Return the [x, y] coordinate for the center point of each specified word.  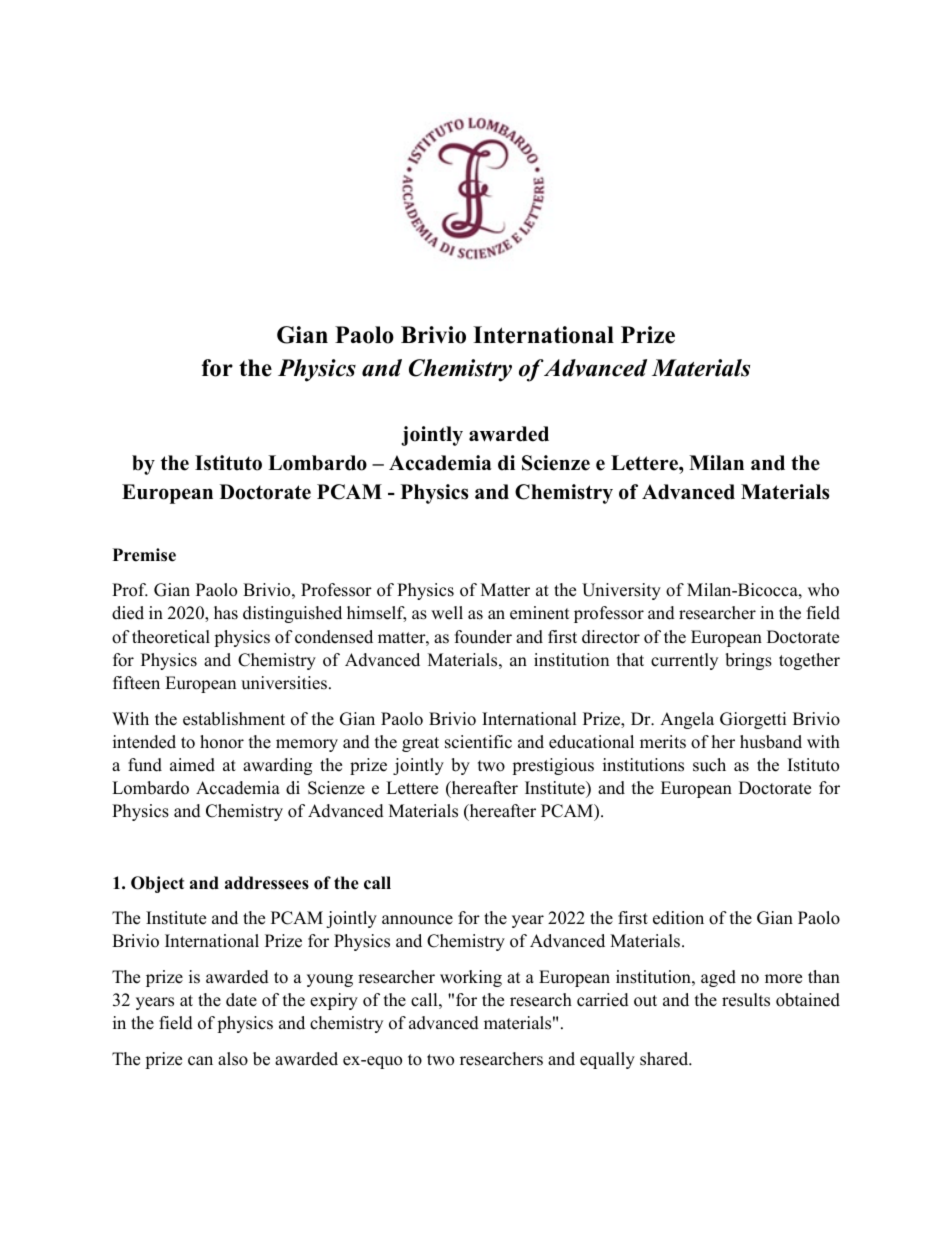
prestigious [553, 766]
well [447, 613]
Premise [144, 555]
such [709, 765]
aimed [192, 765]
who [823, 590]
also [233, 1059]
